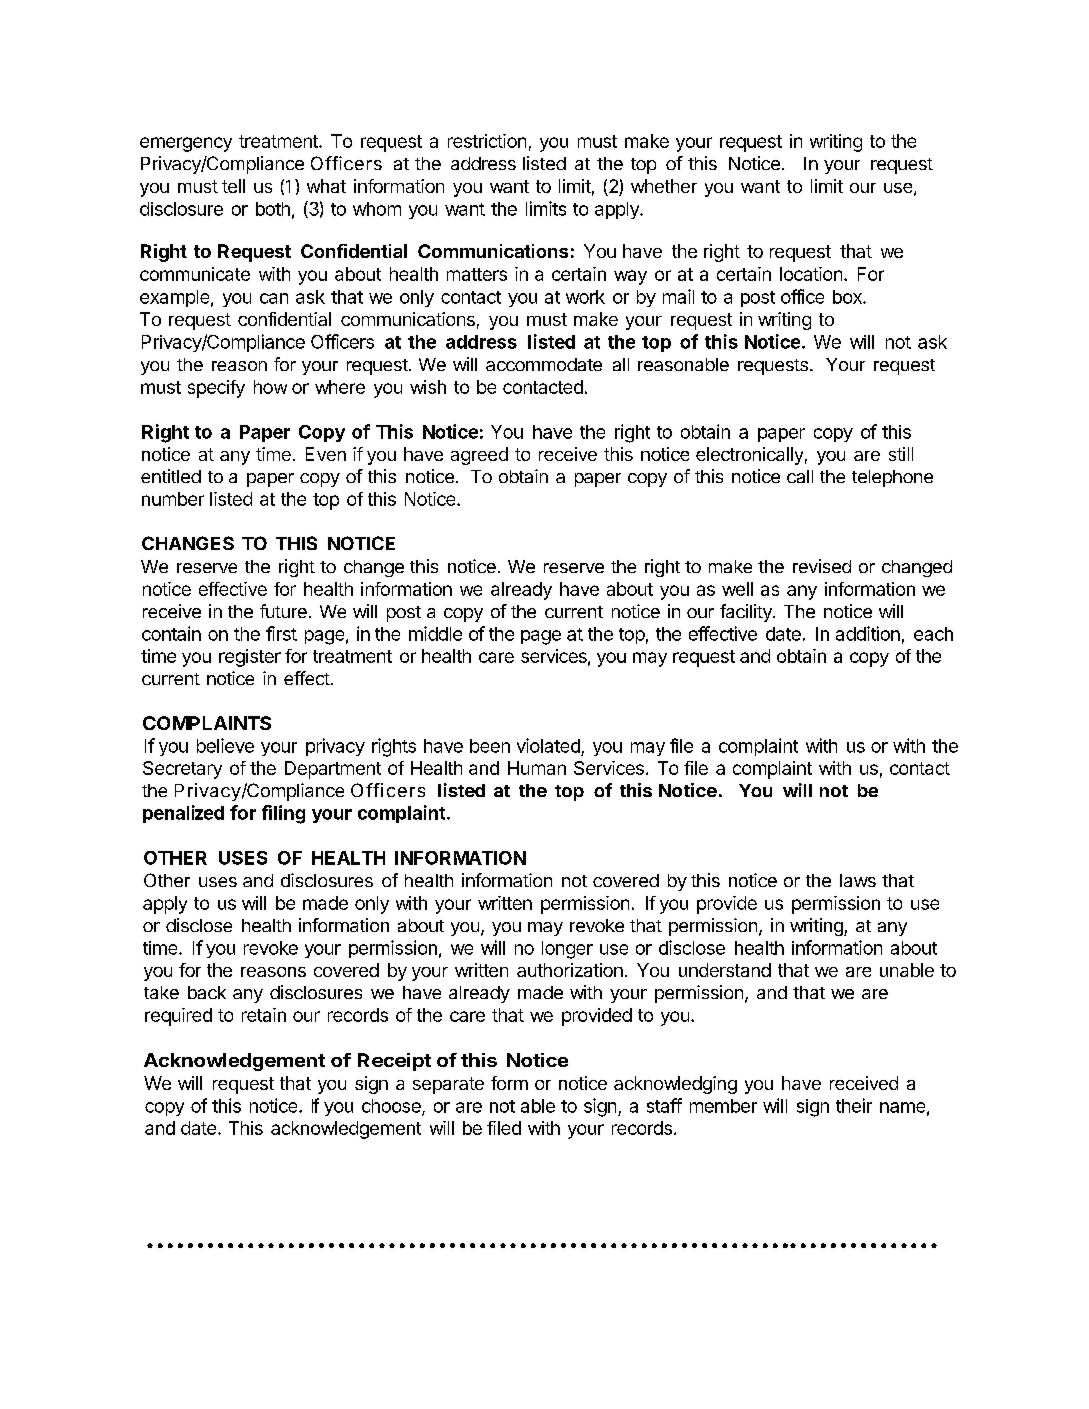 This document has height=1409, width=1089. What do you see at coordinates (537, 768) in the document?
I see `Human` at bounding box center [537, 768].
